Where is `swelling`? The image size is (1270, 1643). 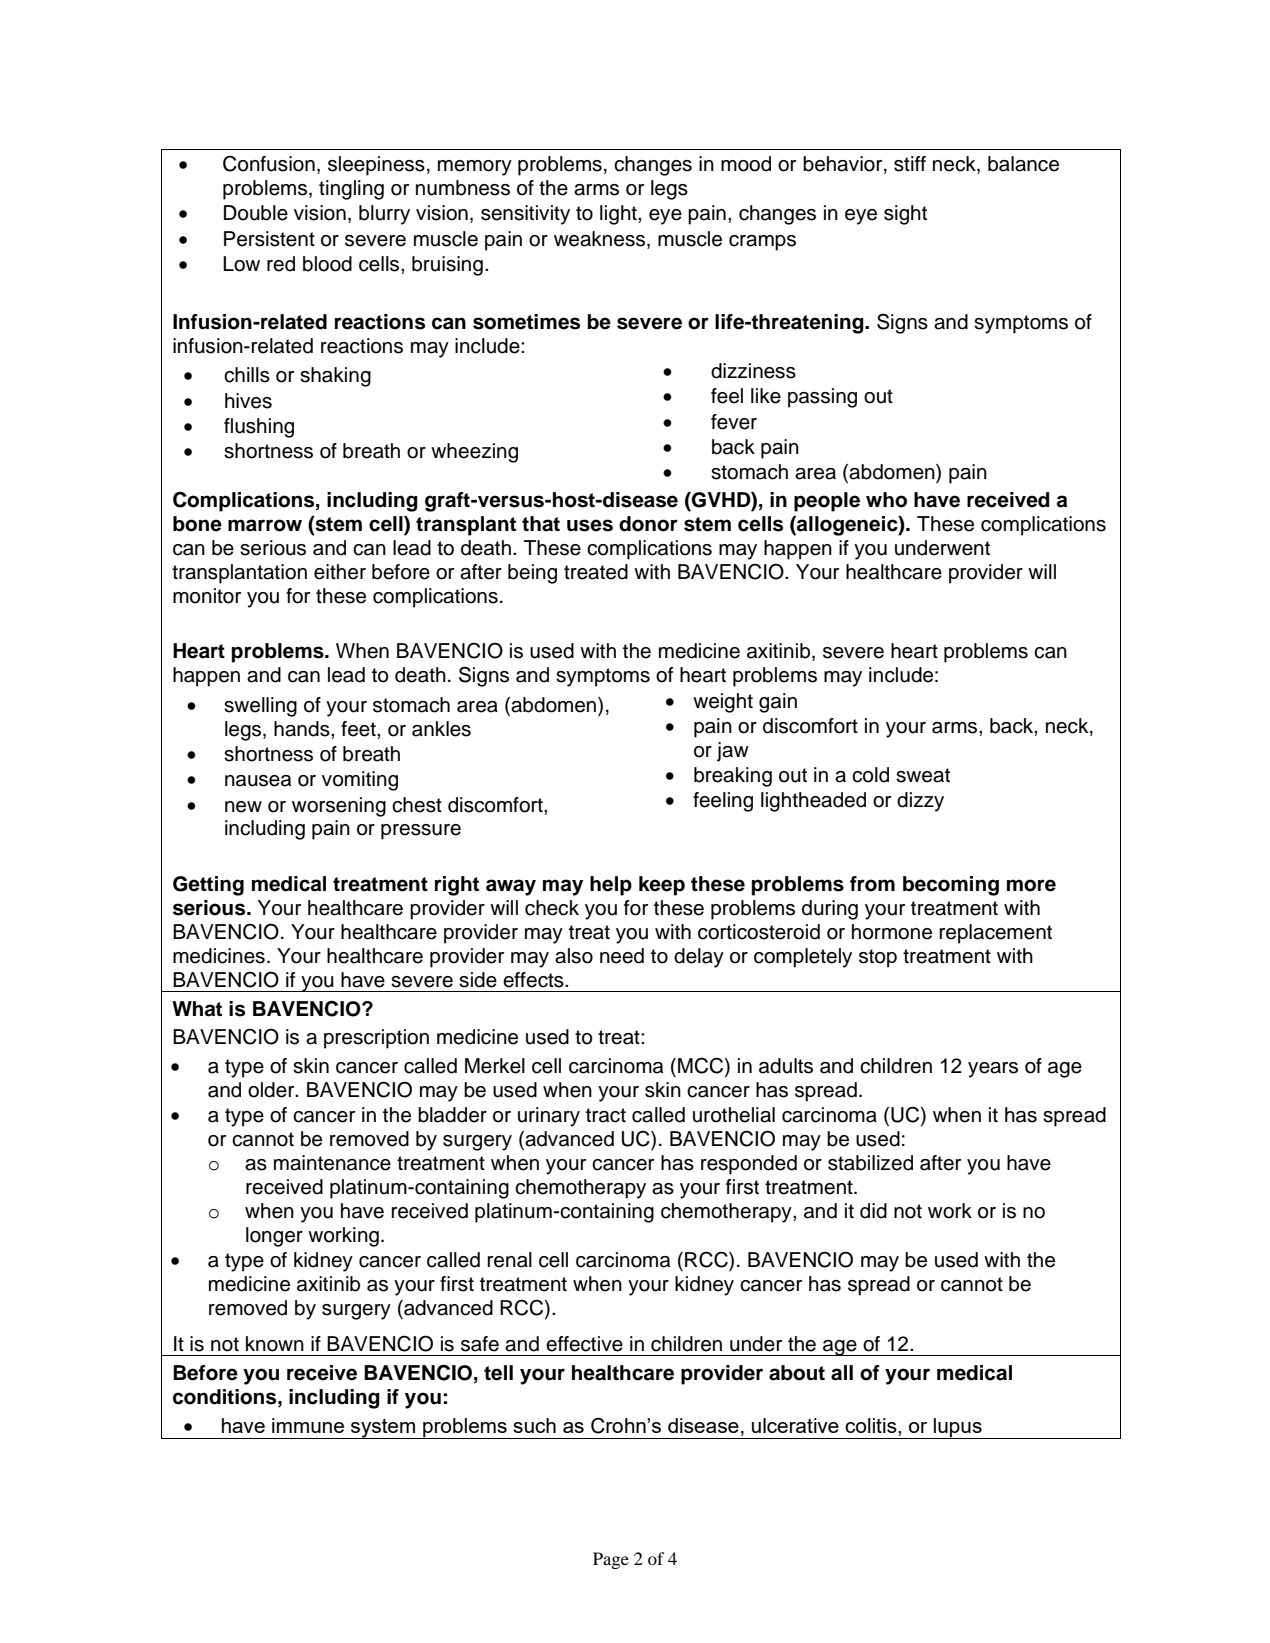 swelling is located at coordinates (260, 707).
